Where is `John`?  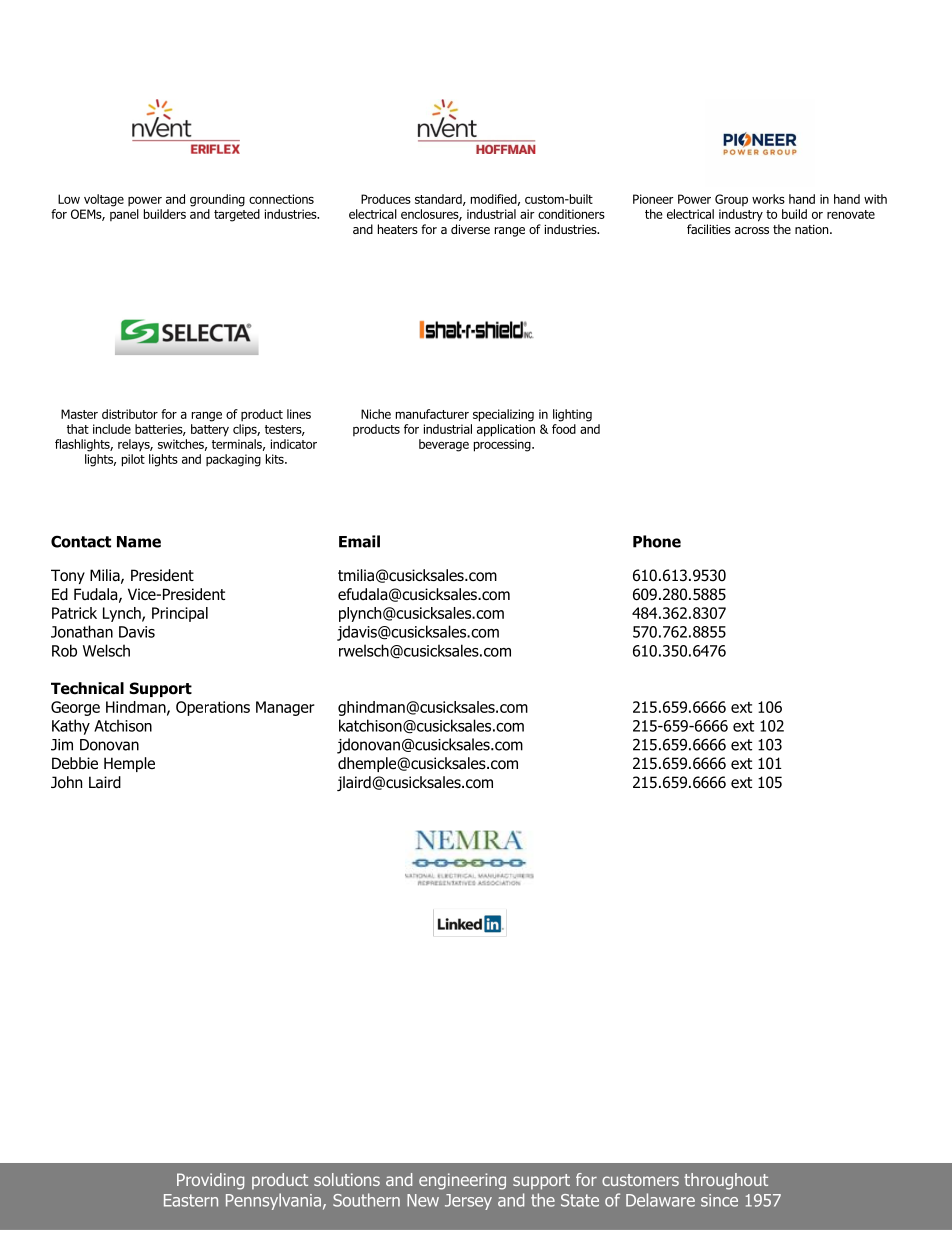
John is located at coordinates (66, 782).
